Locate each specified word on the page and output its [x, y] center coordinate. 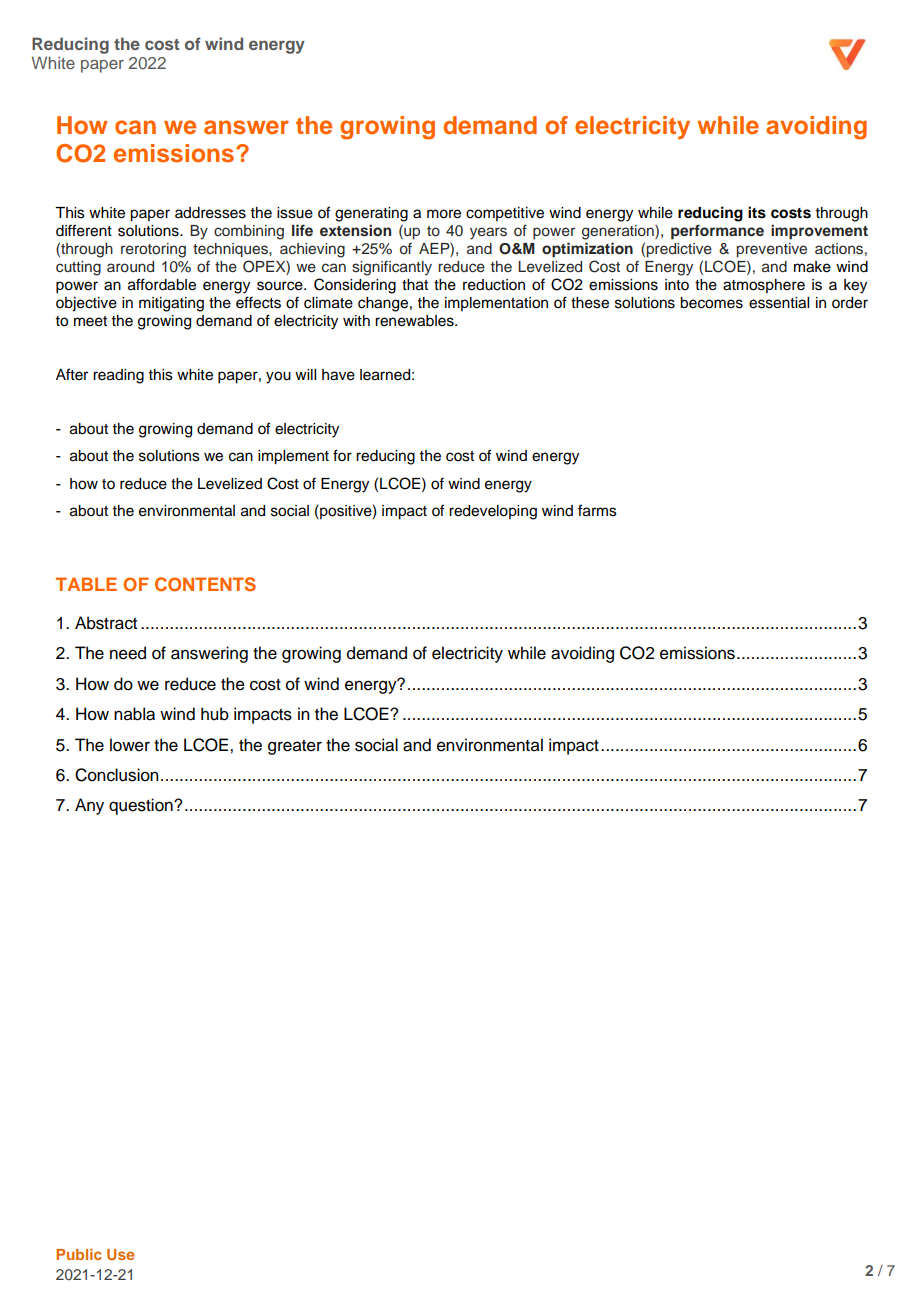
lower [130, 745]
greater [295, 747]
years [488, 233]
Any [89, 806]
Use [120, 1254]
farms [597, 510]
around [130, 266]
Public [79, 1254]
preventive [772, 250]
